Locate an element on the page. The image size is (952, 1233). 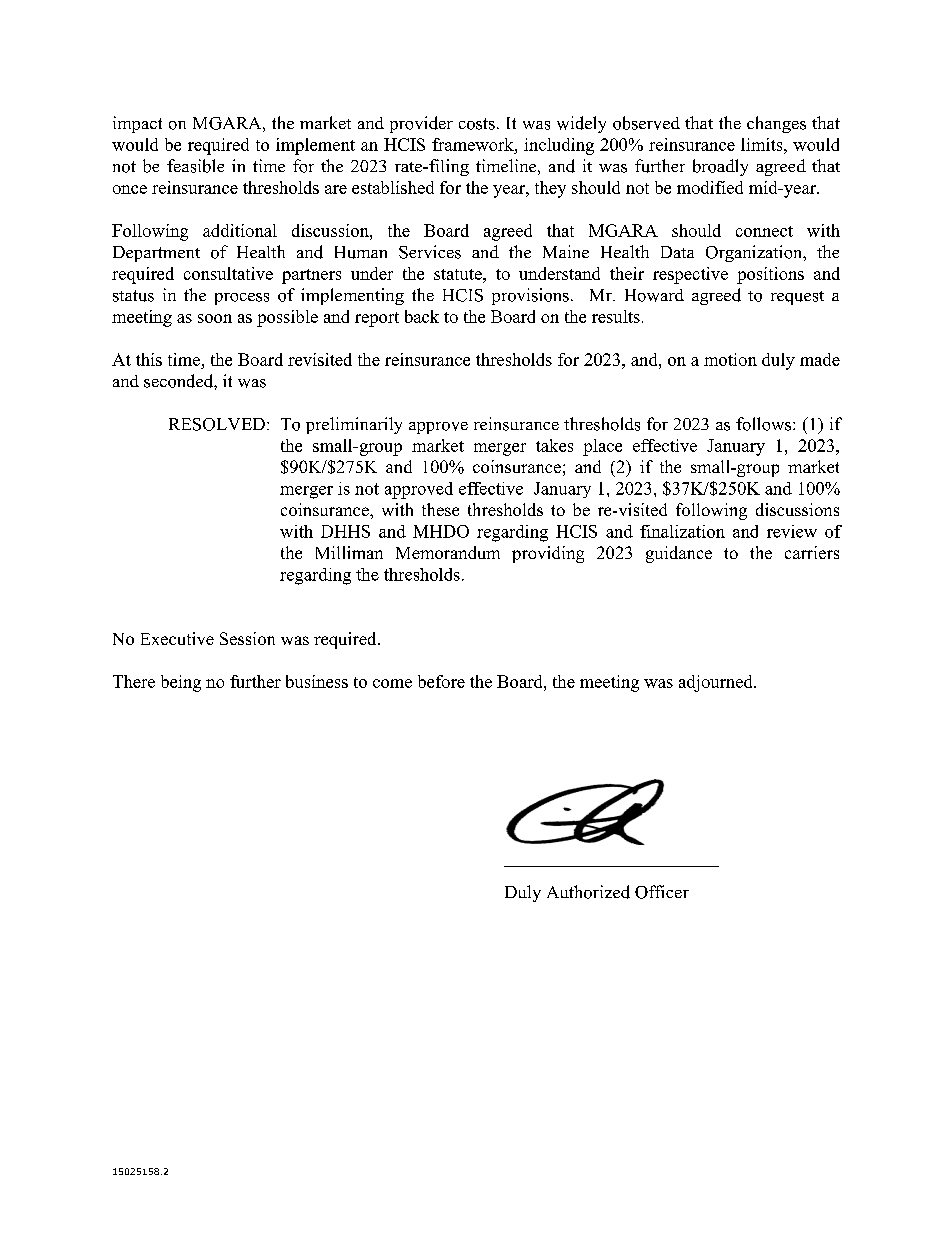
feasible is located at coordinates (195, 166).
